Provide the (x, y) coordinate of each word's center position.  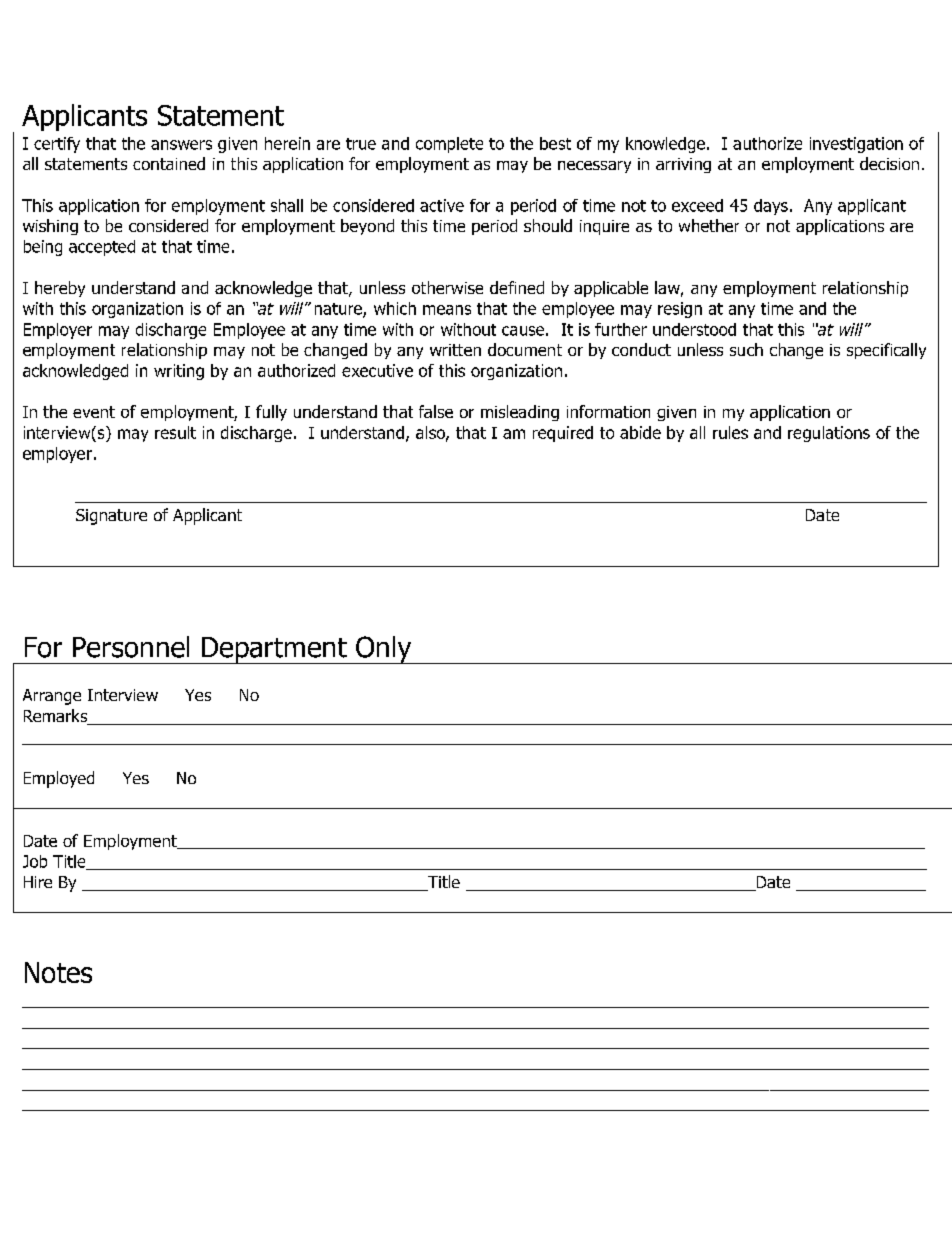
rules (730, 432)
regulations (829, 434)
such (746, 349)
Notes (58, 972)
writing (179, 372)
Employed (59, 779)
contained (169, 163)
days (771, 207)
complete (449, 145)
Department (274, 650)
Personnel (131, 647)
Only (384, 650)
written (455, 350)
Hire (38, 882)
